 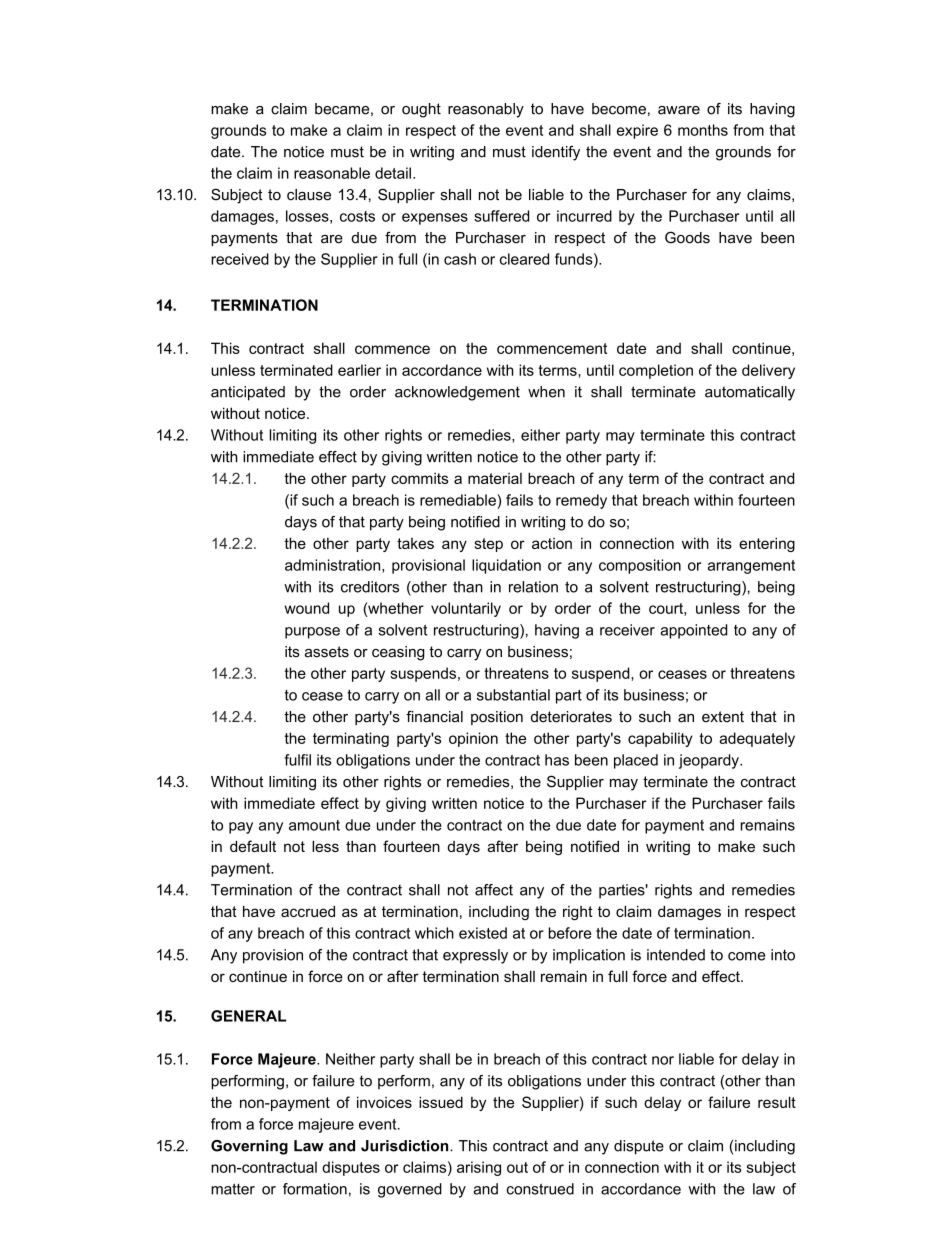 What do you see at coordinates (546, 392) in the screenshot?
I see `when` at bounding box center [546, 392].
